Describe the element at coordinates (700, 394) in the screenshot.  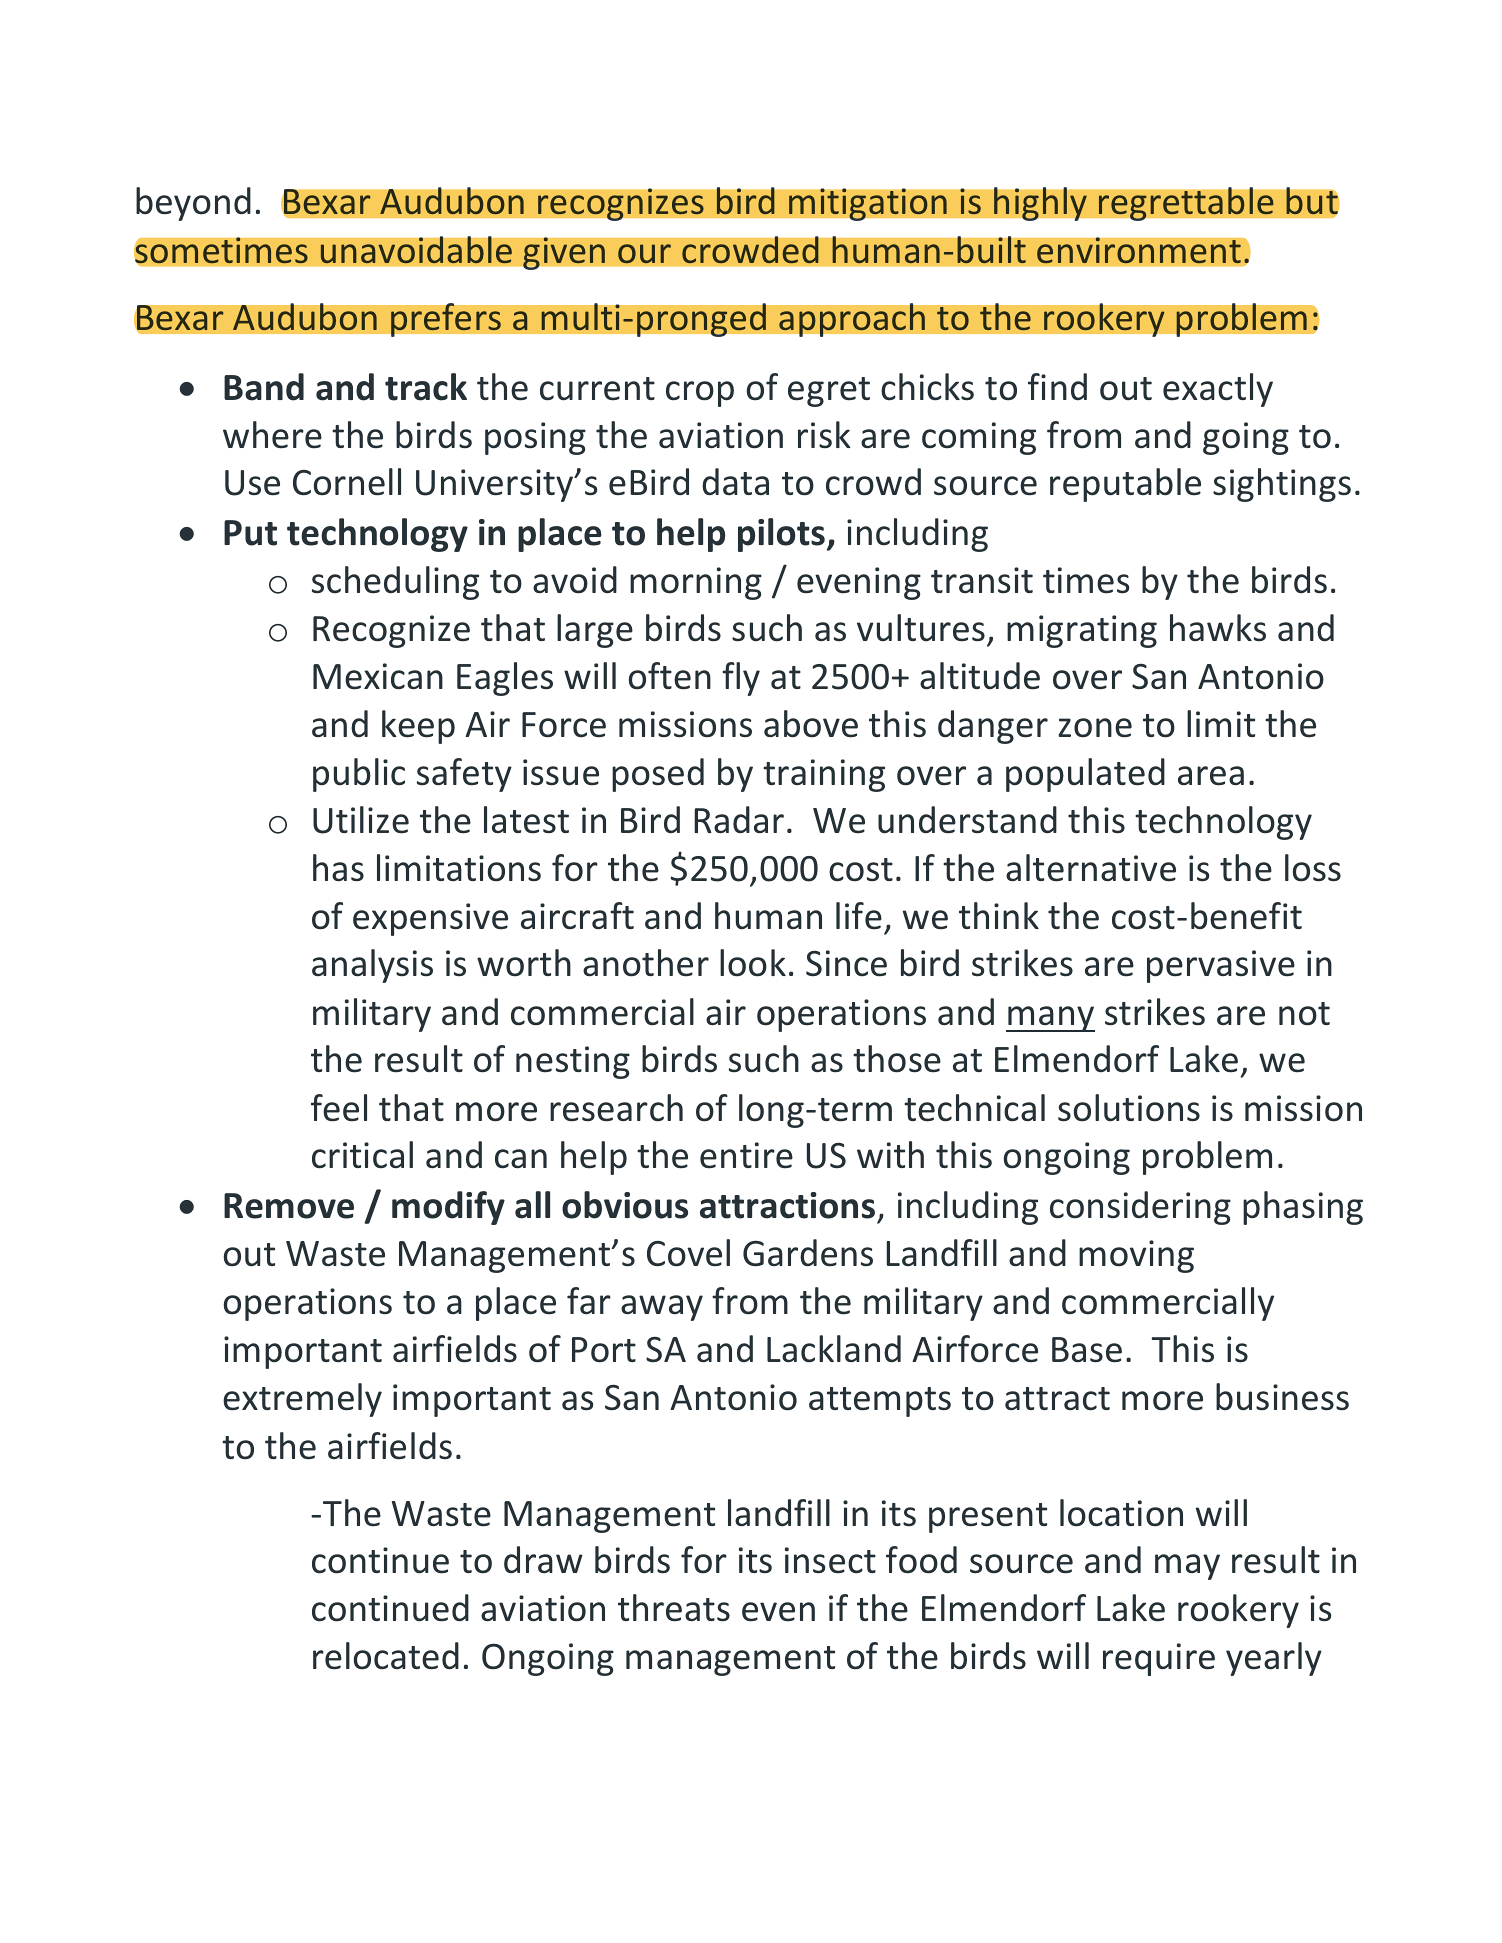
I see `crop` at that location.
